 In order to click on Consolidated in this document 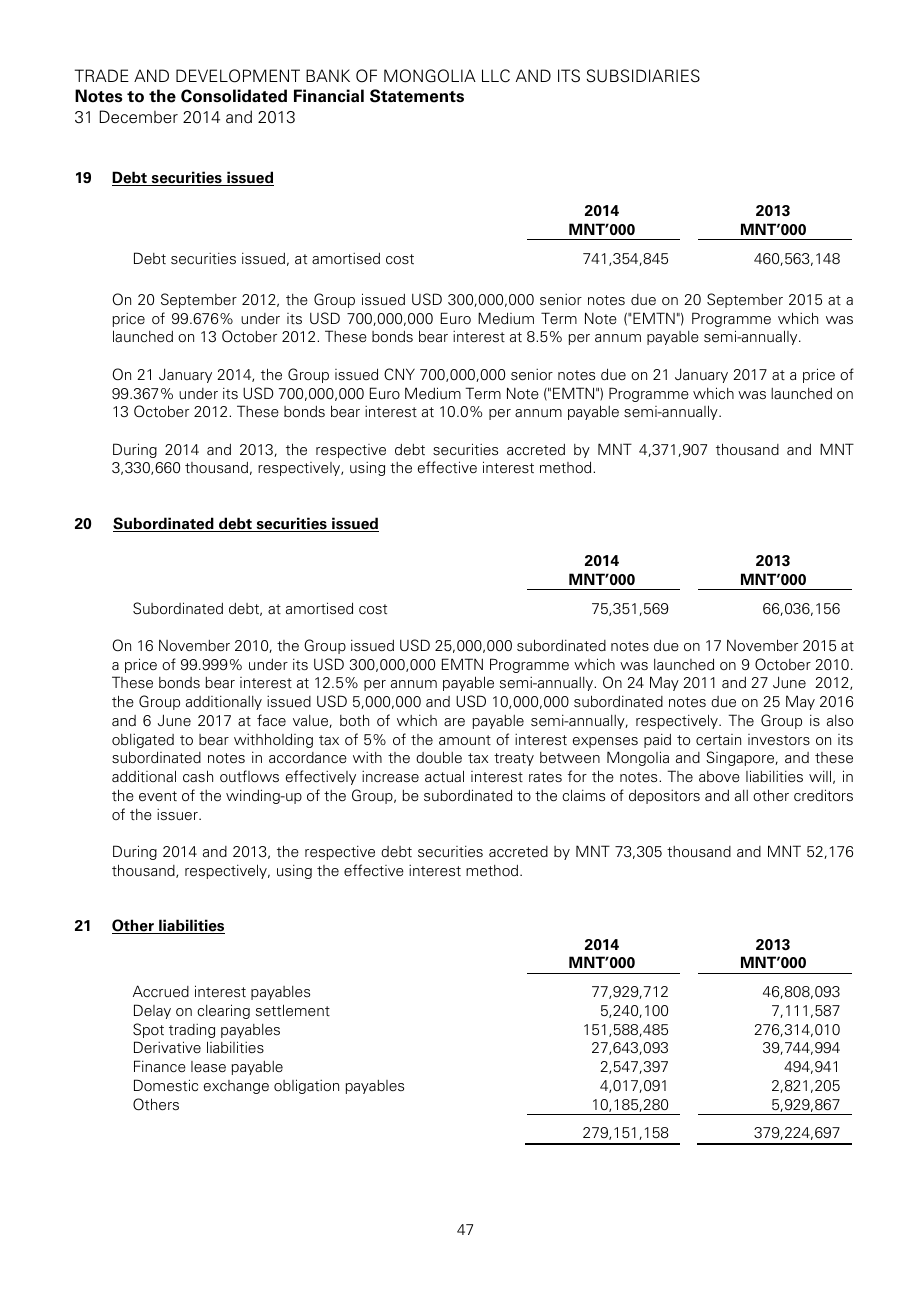, I will do `click(234, 96)`.
